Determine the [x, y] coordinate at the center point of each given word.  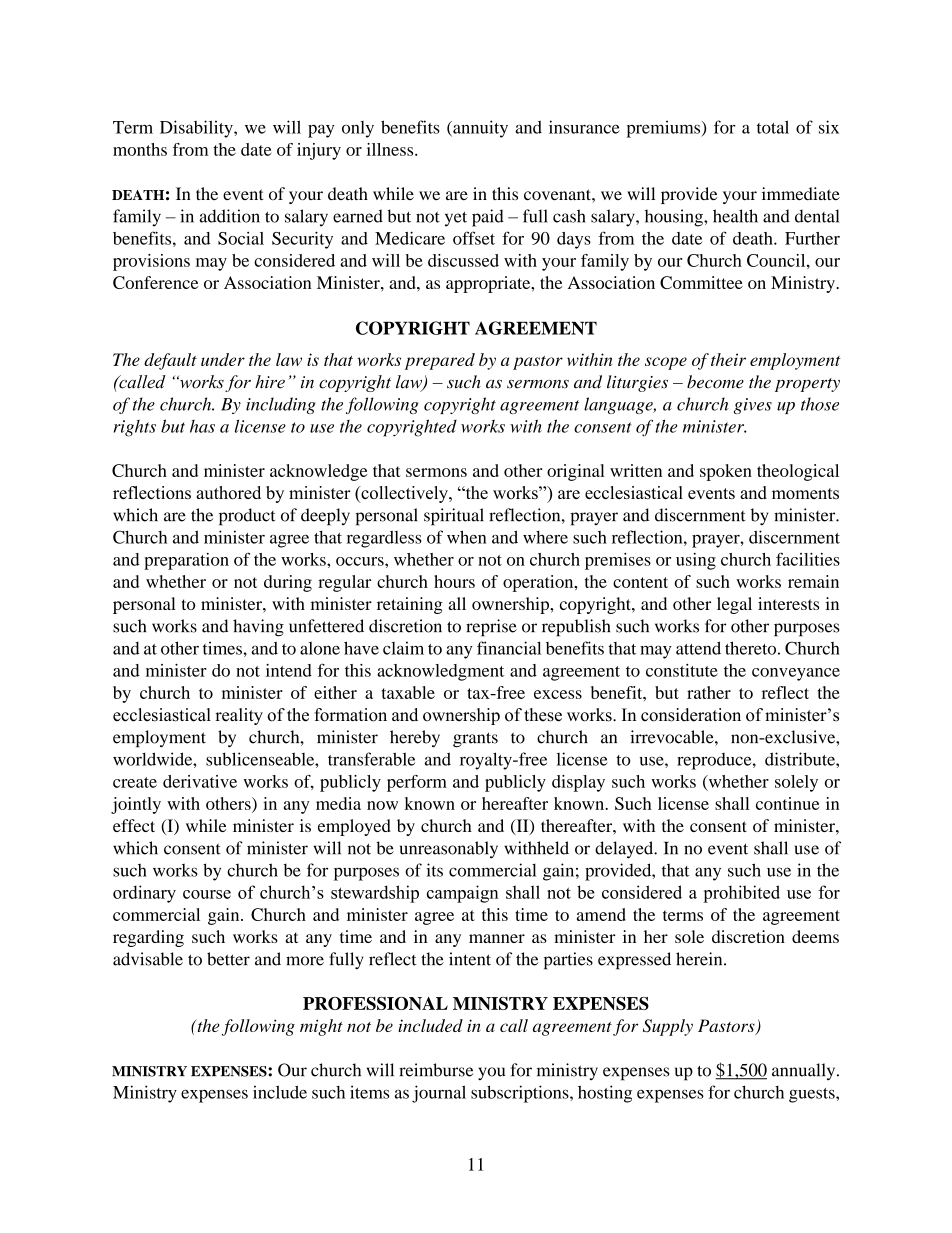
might [321, 1027]
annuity [479, 129]
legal [734, 605]
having [258, 628]
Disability [197, 129]
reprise [491, 628]
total [773, 127]
